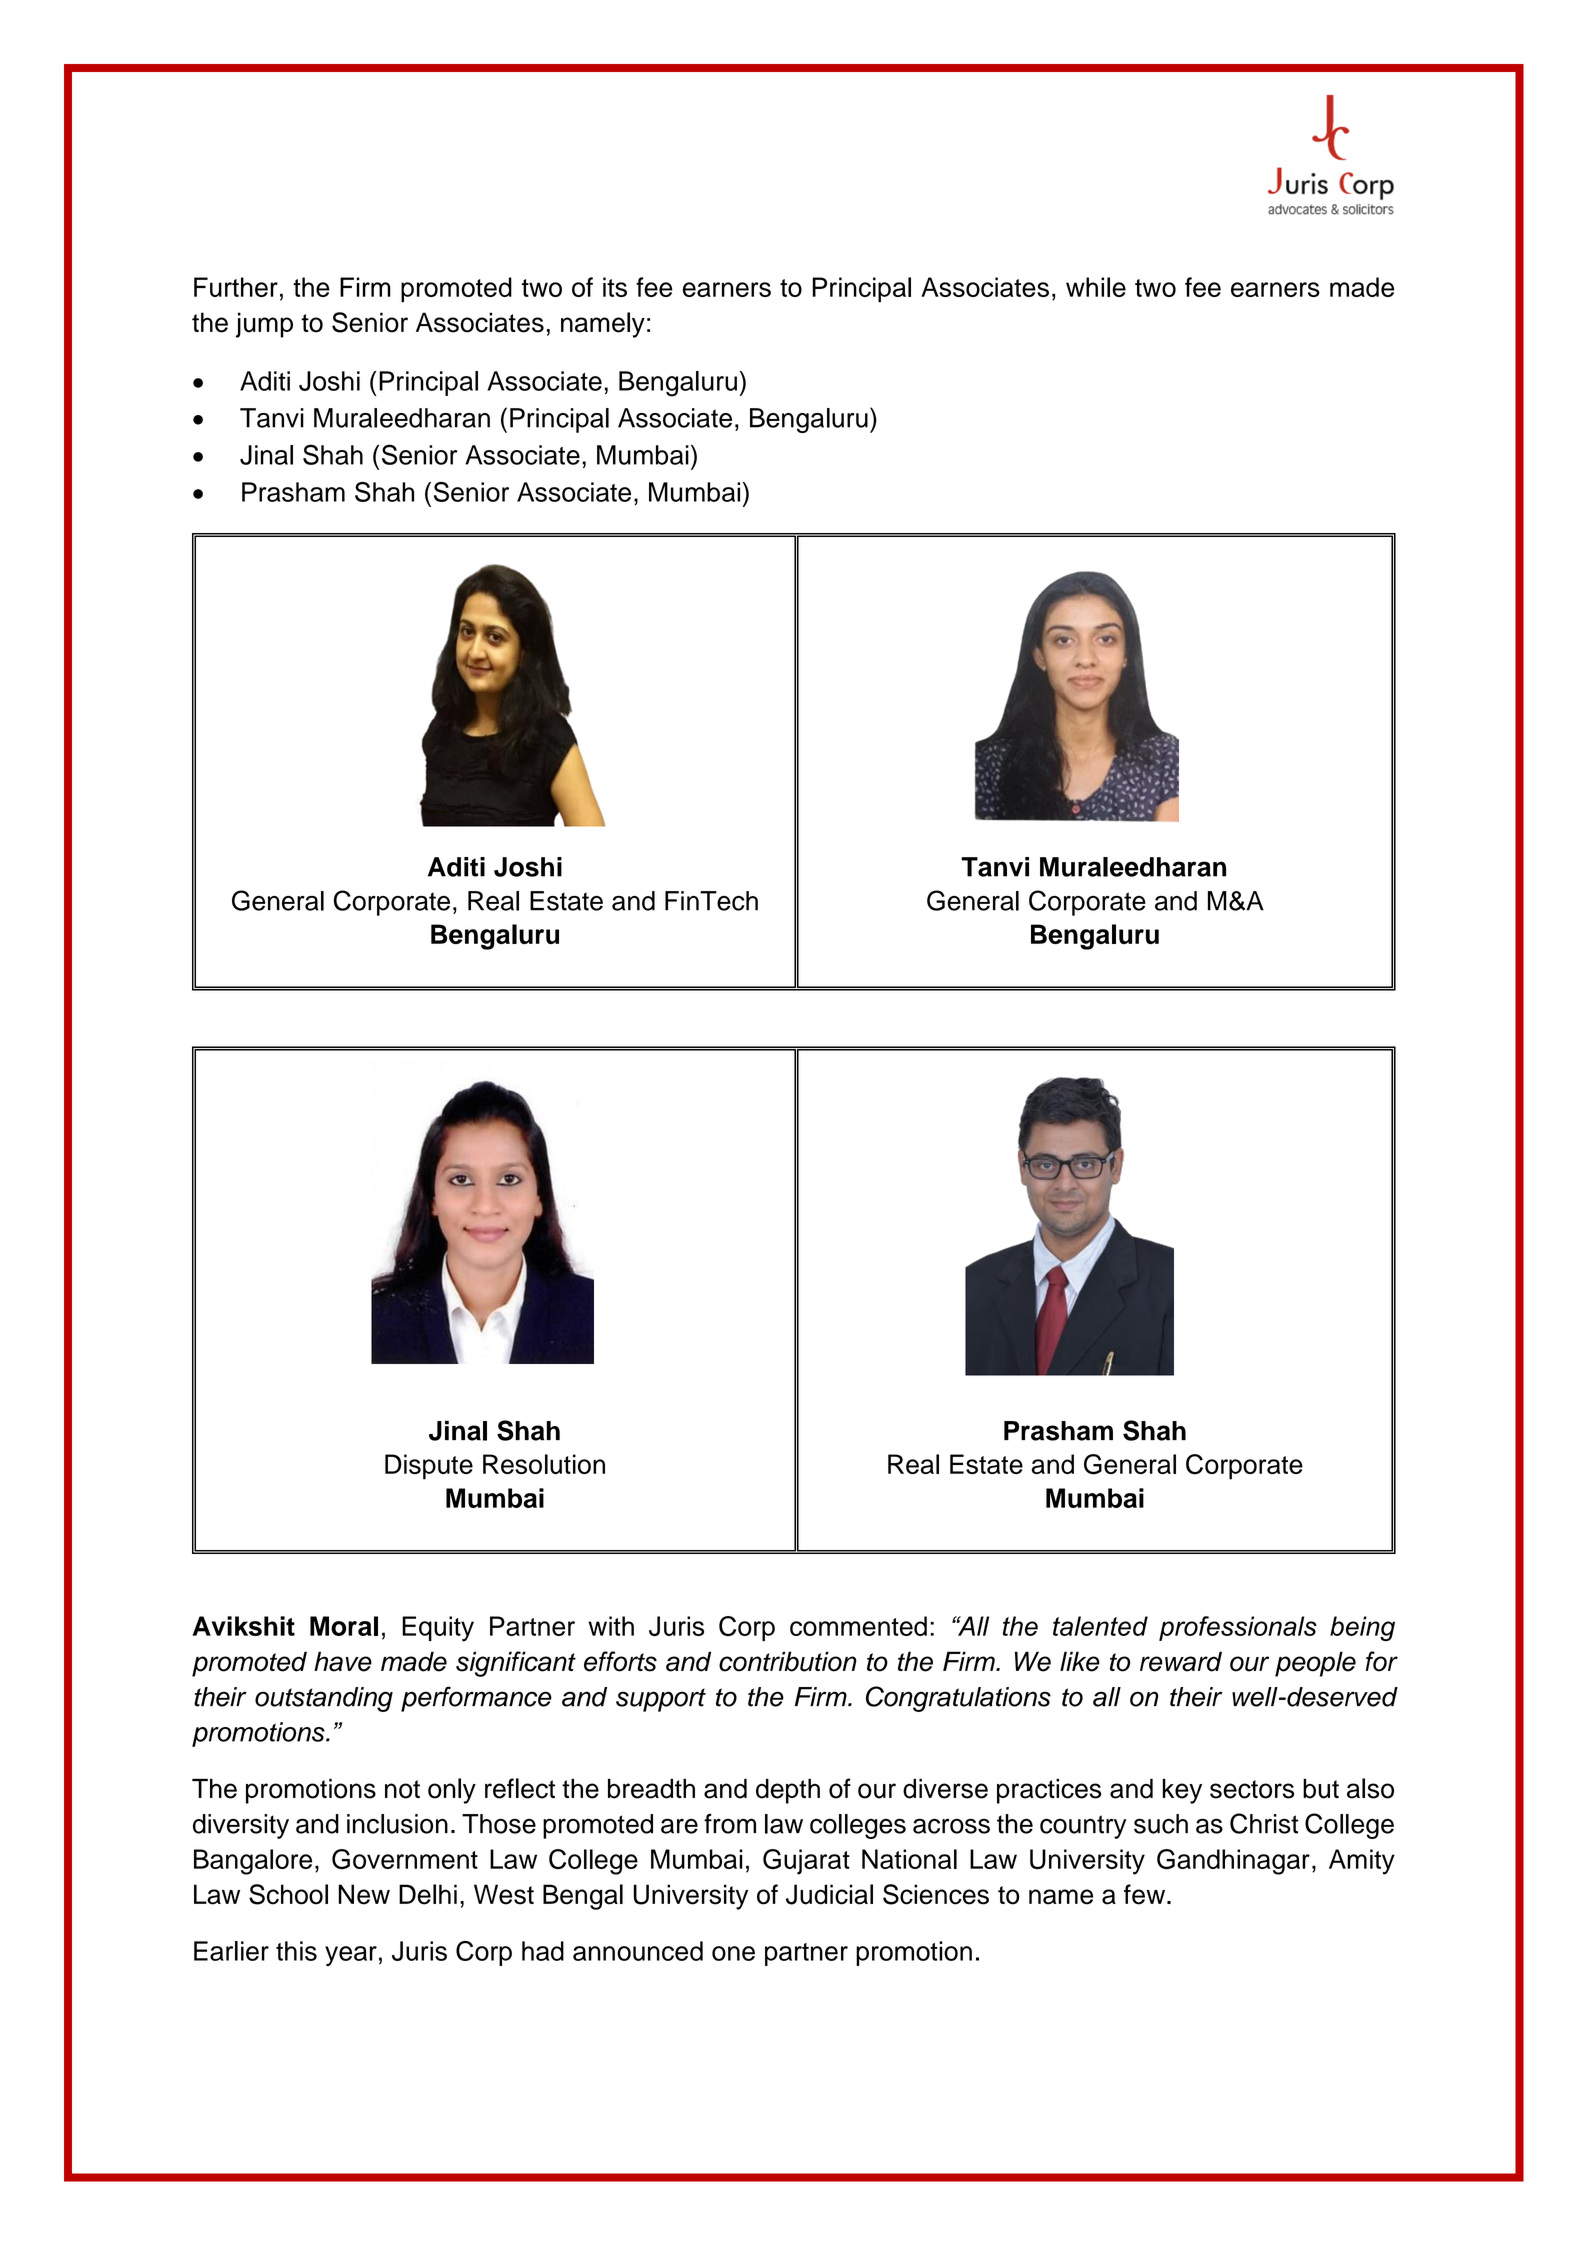 The width and height of the page is (1587, 2245). Describe the element at coordinates (829, 1894) in the page. I see `Judicial` at that location.
